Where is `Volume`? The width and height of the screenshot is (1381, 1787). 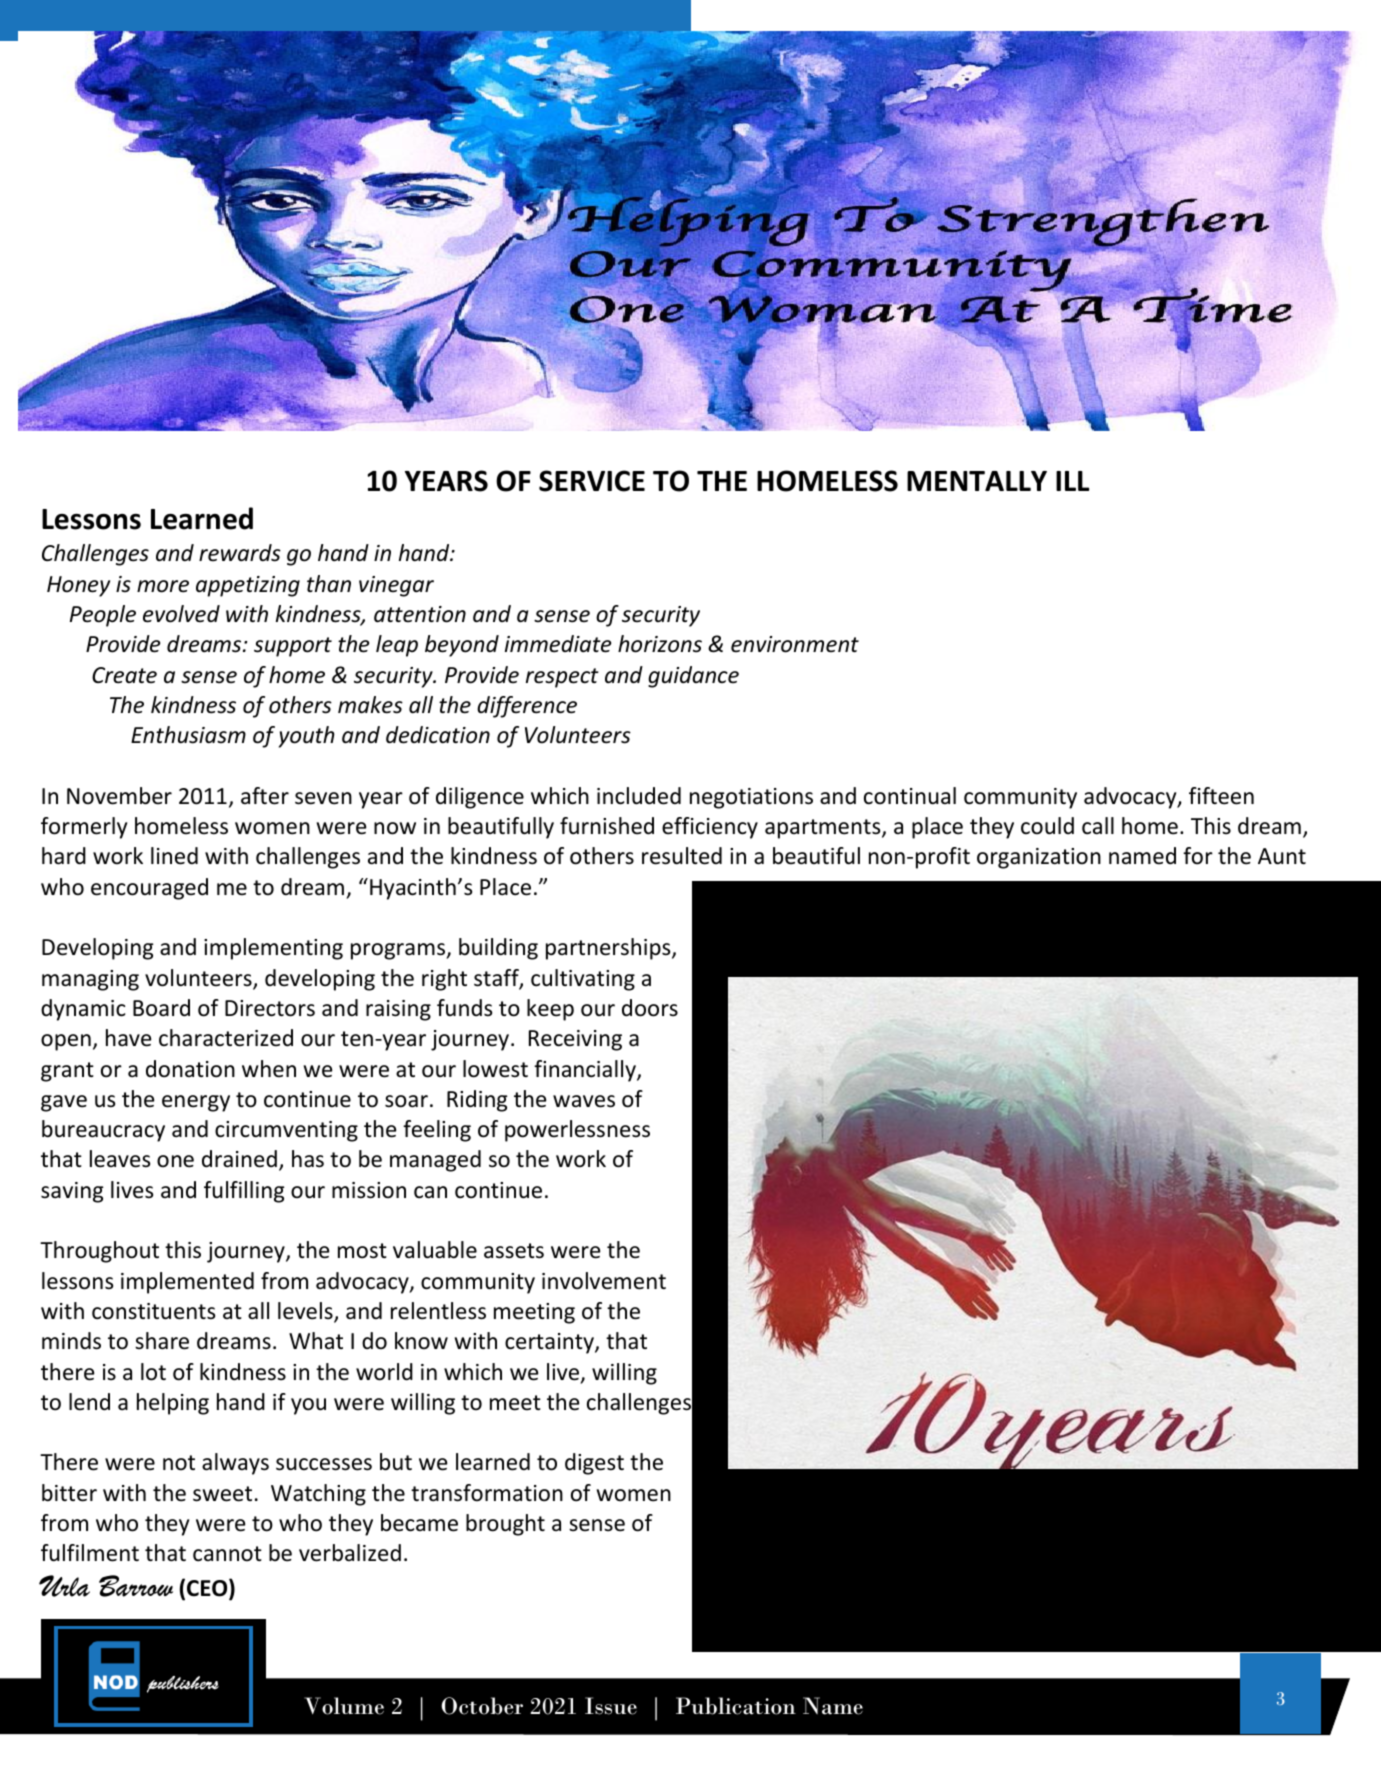 Volume is located at coordinates (344, 1706).
